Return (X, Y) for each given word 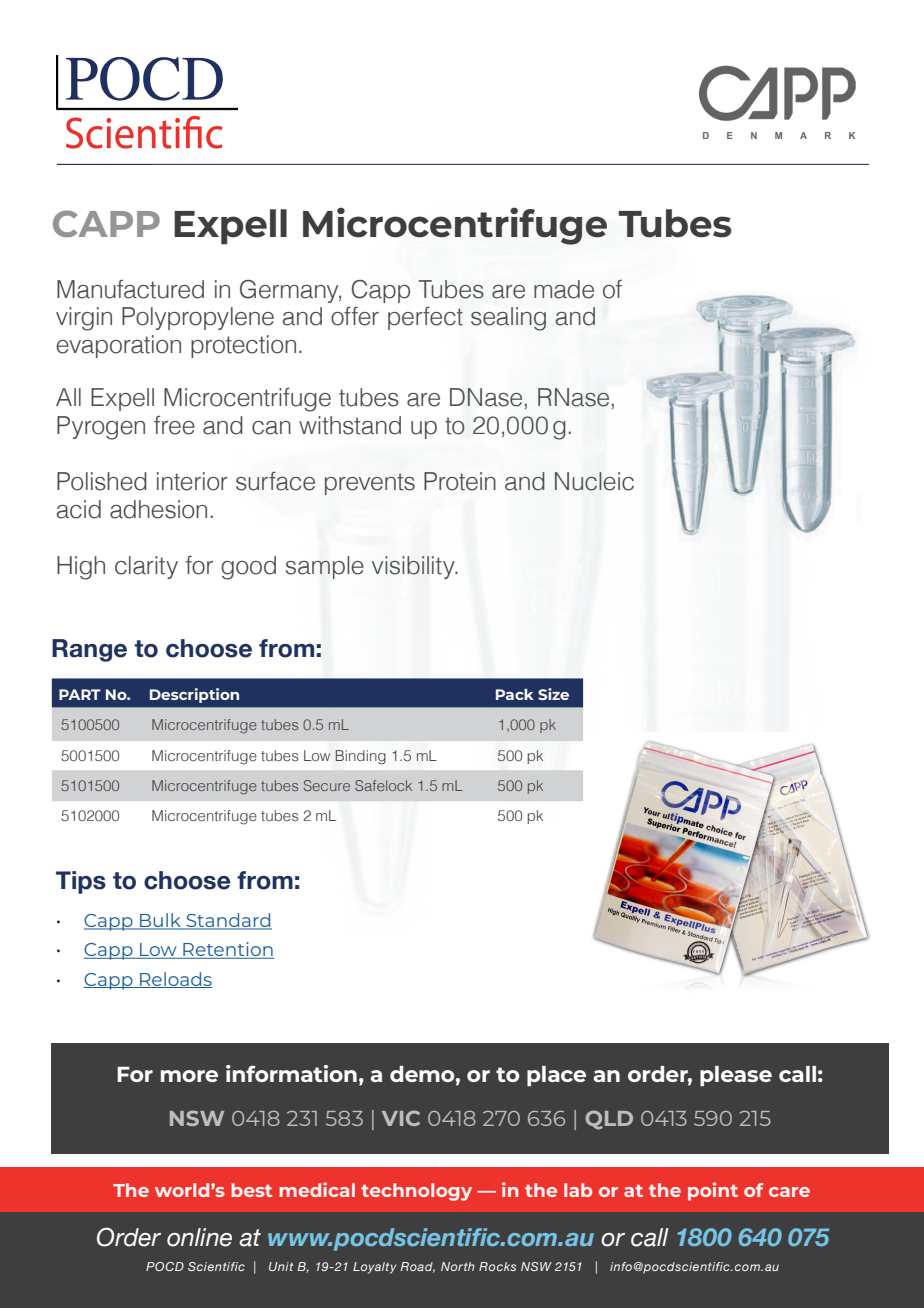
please (736, 1076)
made (564, 289)
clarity (146, 567)
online (199, 1237)
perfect (425, 318)
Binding (360, 757)
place (556, 1076)
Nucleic (594, 481)
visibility (414, 567)
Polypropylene (198, 318)
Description (194, 695)
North (458, 1266)
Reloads (175, 980)
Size (553, 694)
